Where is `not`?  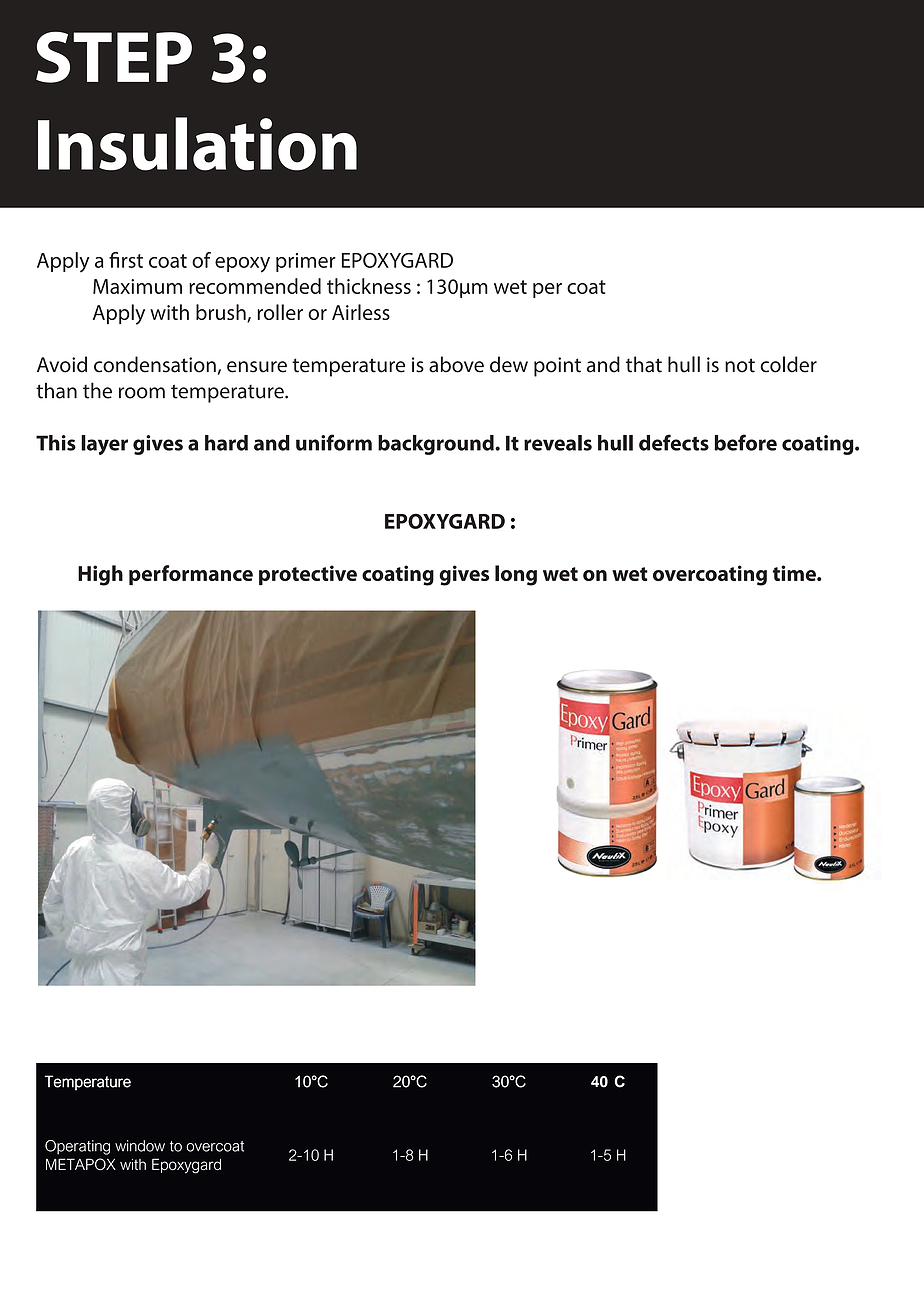
not is located at coordinates (740, 365).
